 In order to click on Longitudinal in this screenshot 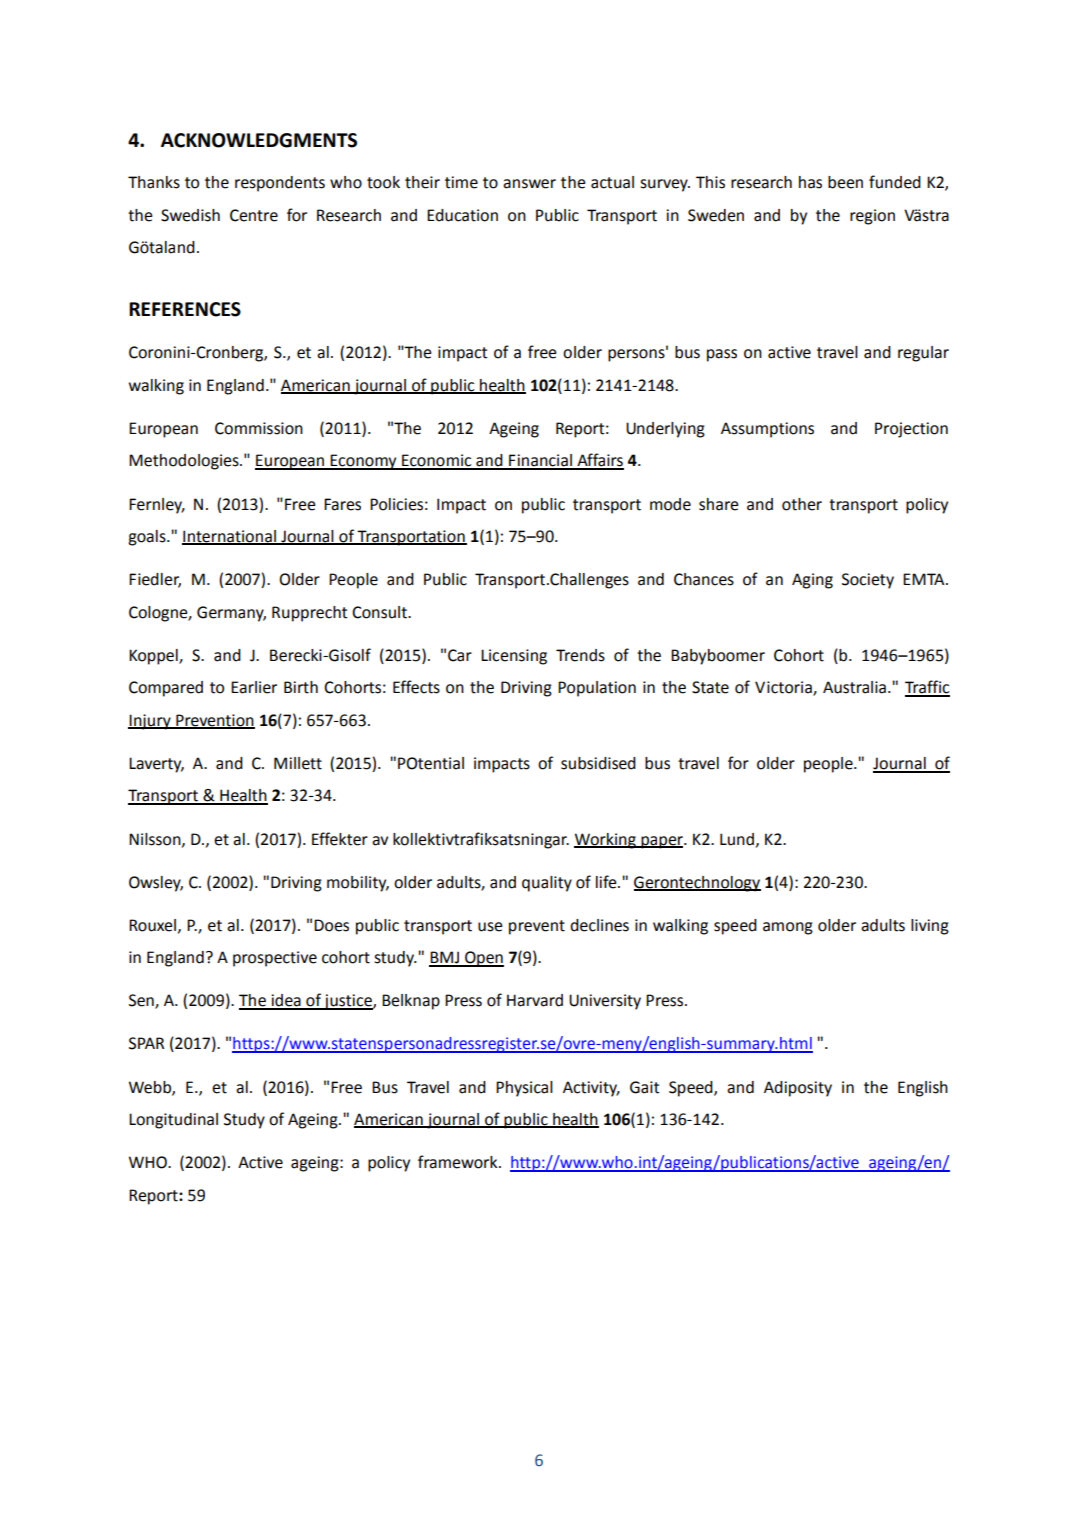, I will do `click(173, 1121)`.
